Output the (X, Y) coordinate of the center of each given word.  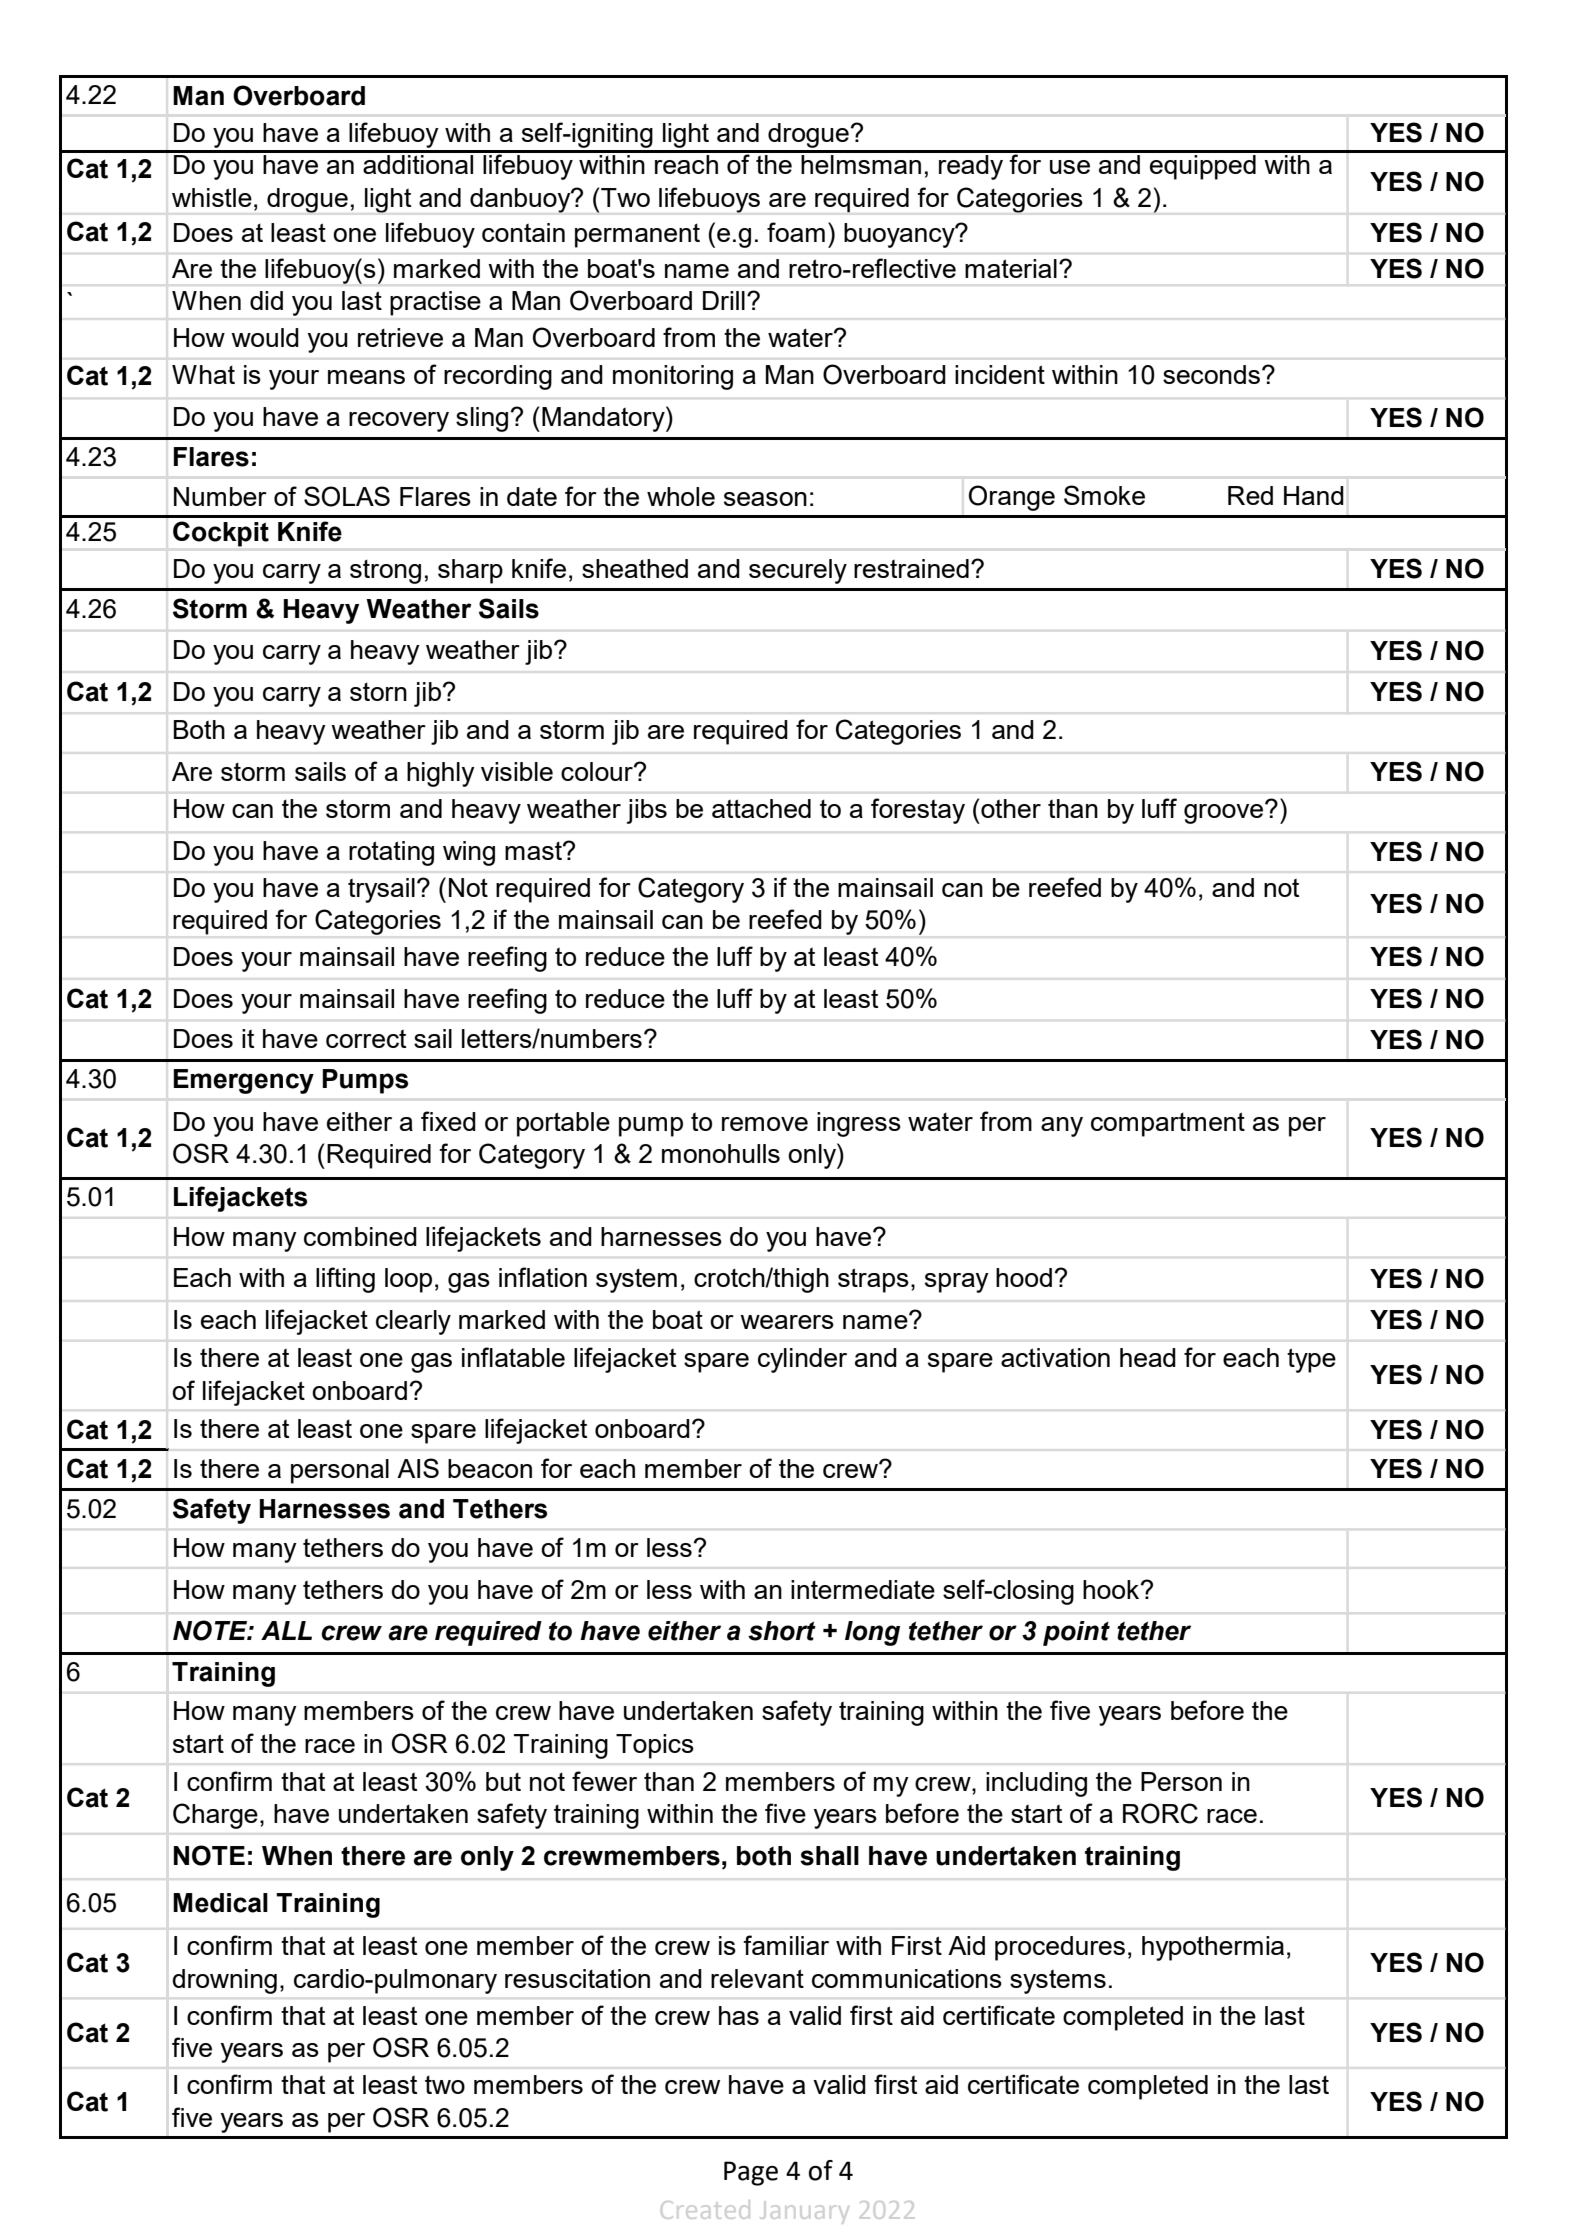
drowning (224, 1981)
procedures (1060, 1948)
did (266, 300)
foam (796, 232)
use (1070, 167)
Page (751, 2173)
